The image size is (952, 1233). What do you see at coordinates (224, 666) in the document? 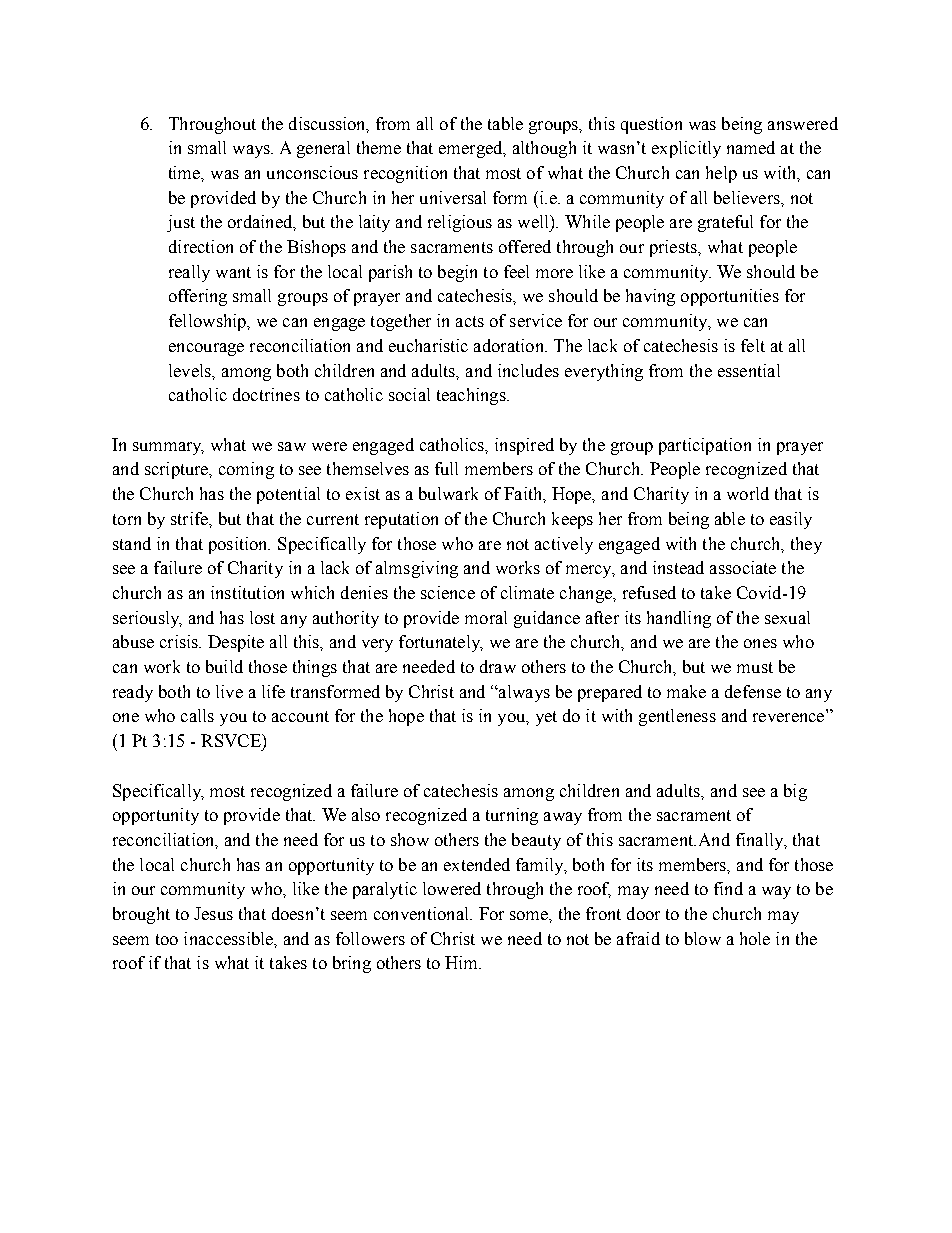
I see `build` at bounding box center [224, 666].
